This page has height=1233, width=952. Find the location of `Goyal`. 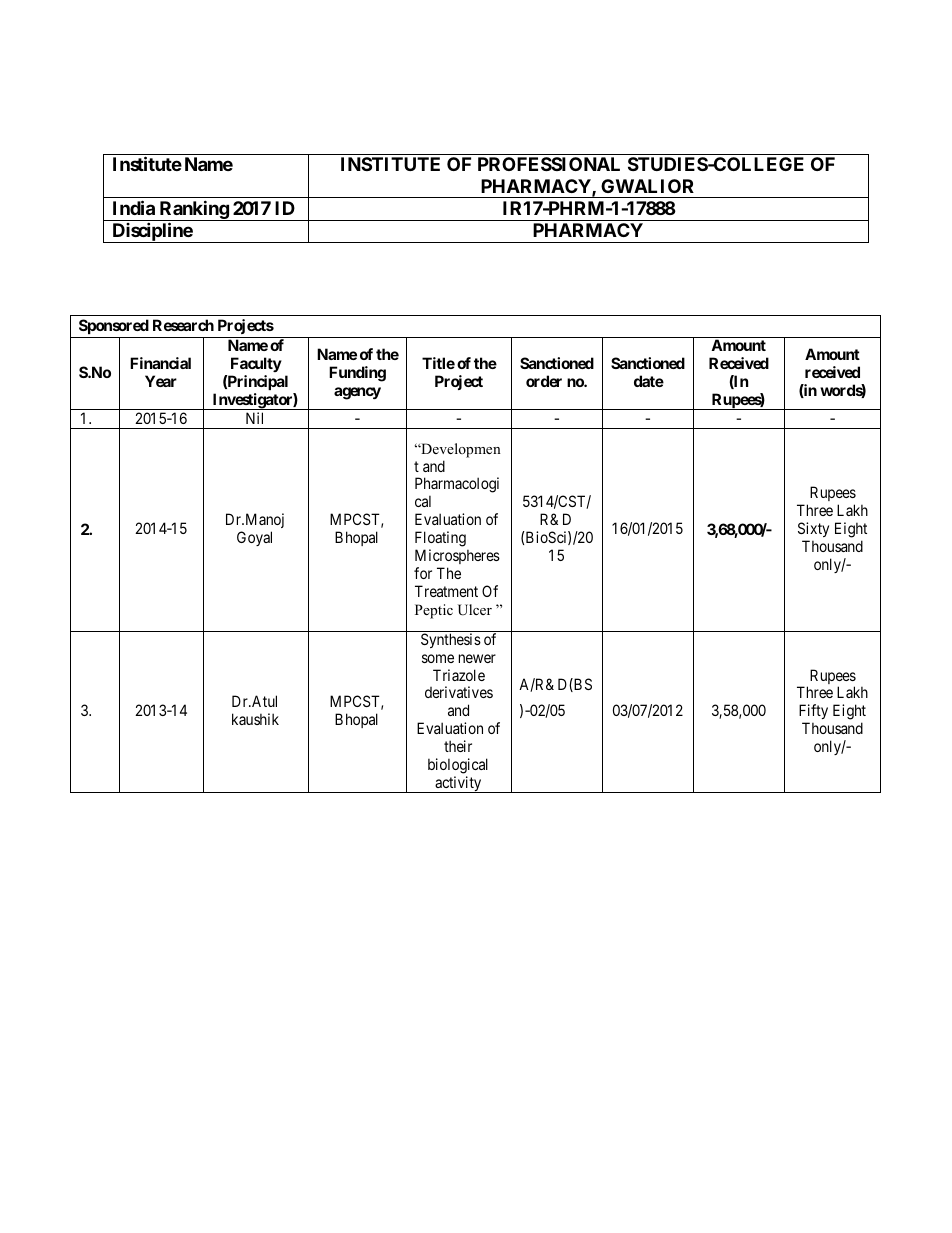

Goyal is located at coordinates (254, 538).
